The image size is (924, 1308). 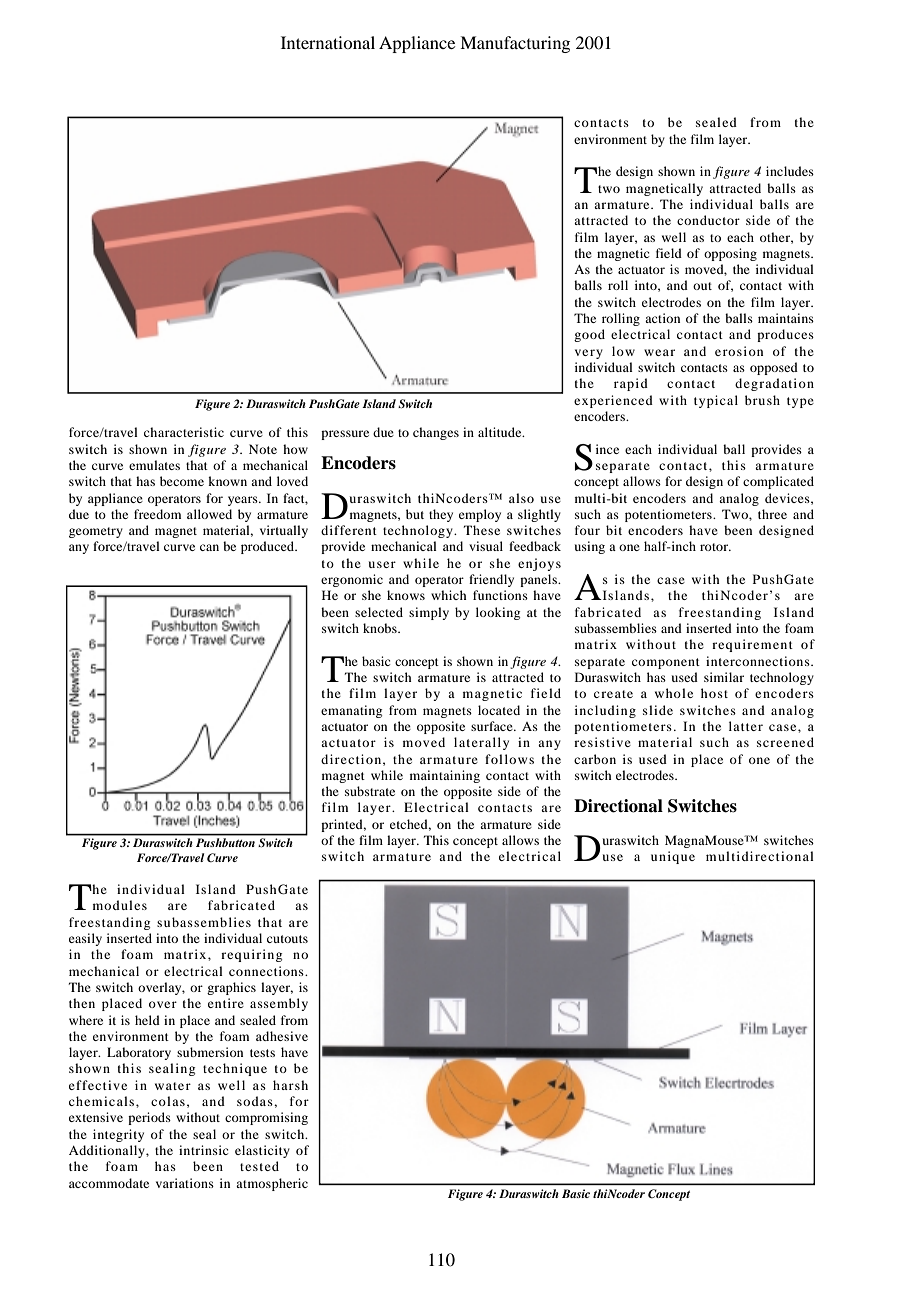 What do you see at coordinates (790, 171) in the page?
I see `includes` at bounding box center [790, 171].
